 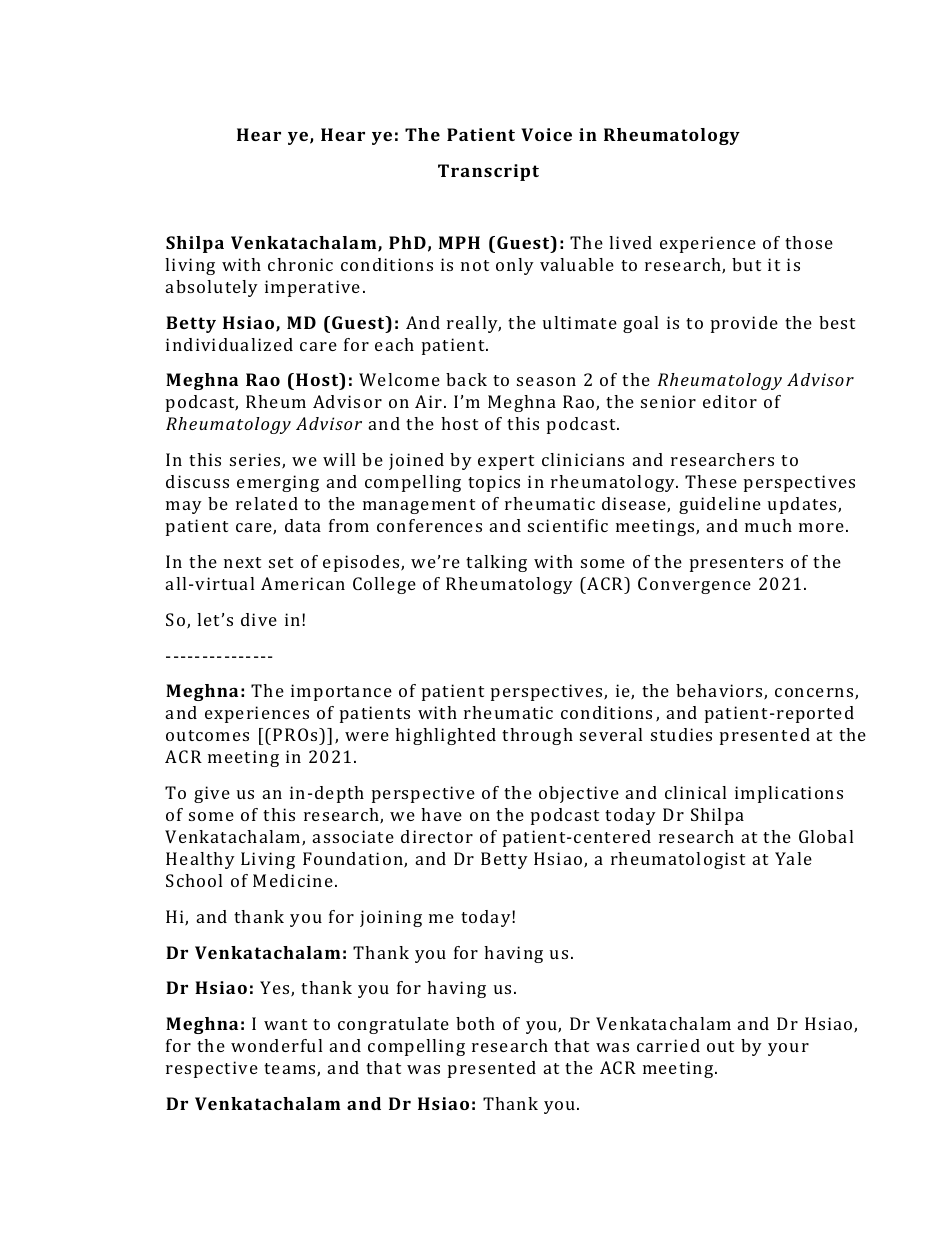 What do you see at coordinates (276, 1045) in the screenshot?
I see `wonderful` at bounding box center [276, 1045].
